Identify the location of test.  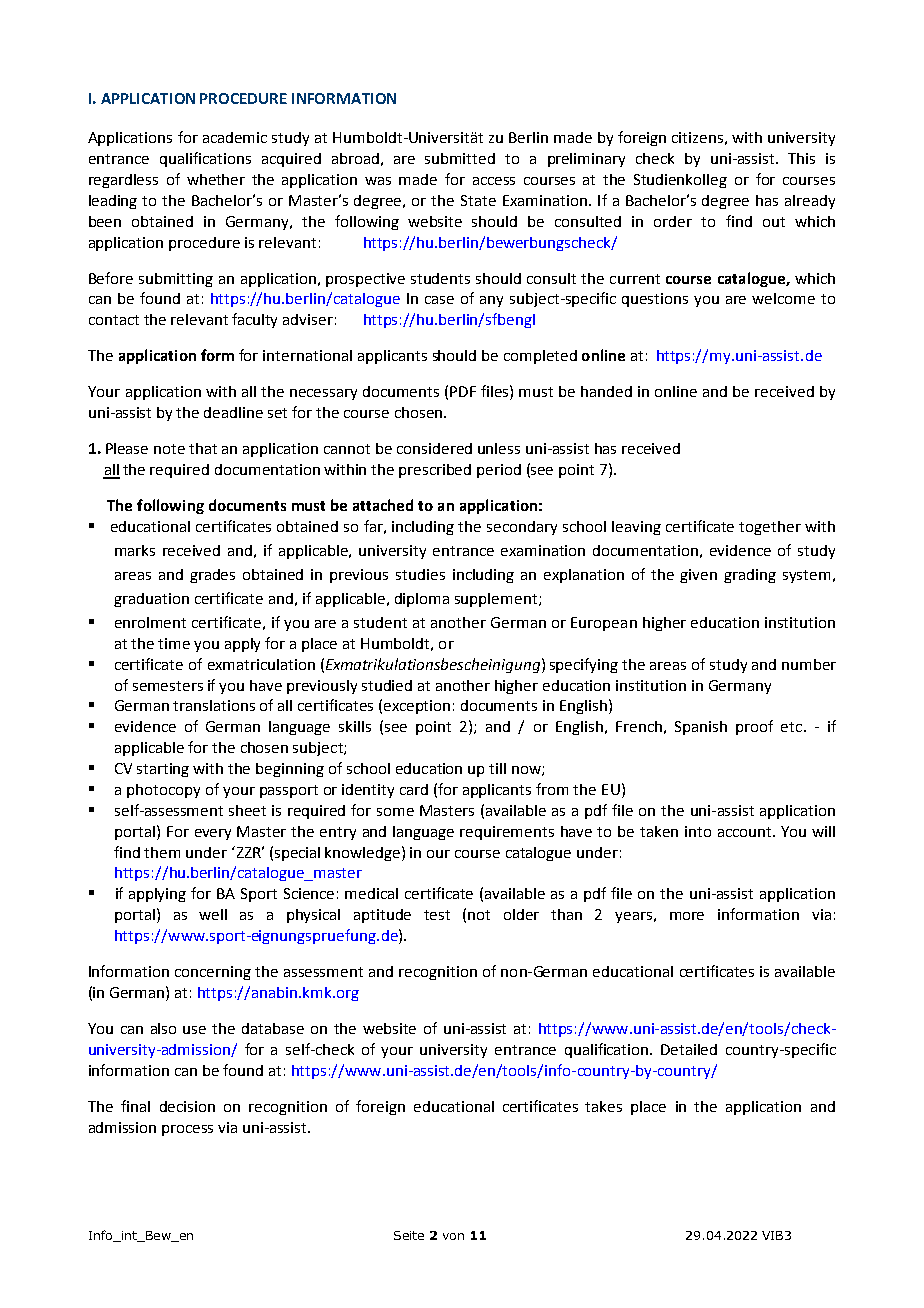
(437, 915).
